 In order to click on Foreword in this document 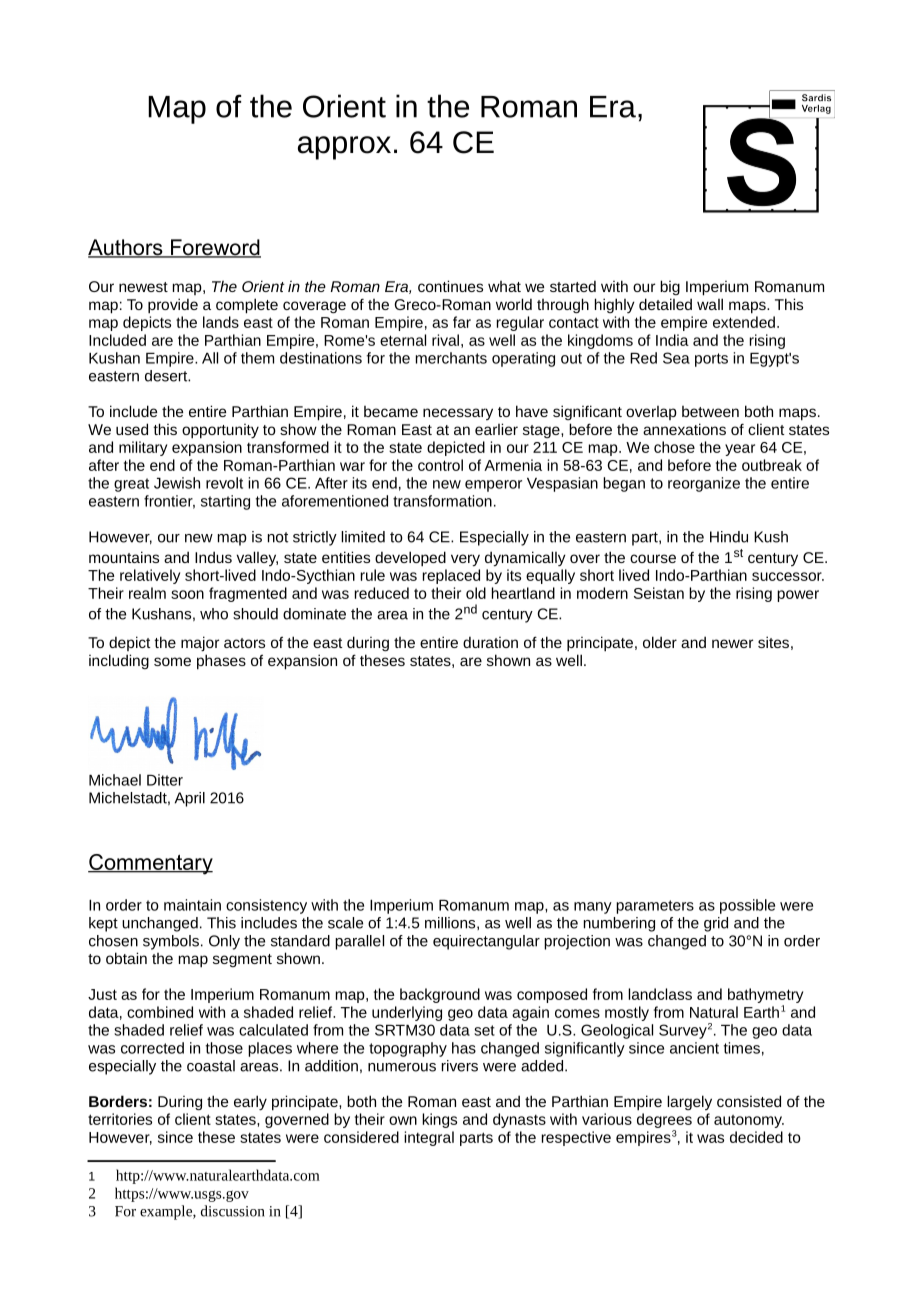, I will do `click(214, 248)`.
